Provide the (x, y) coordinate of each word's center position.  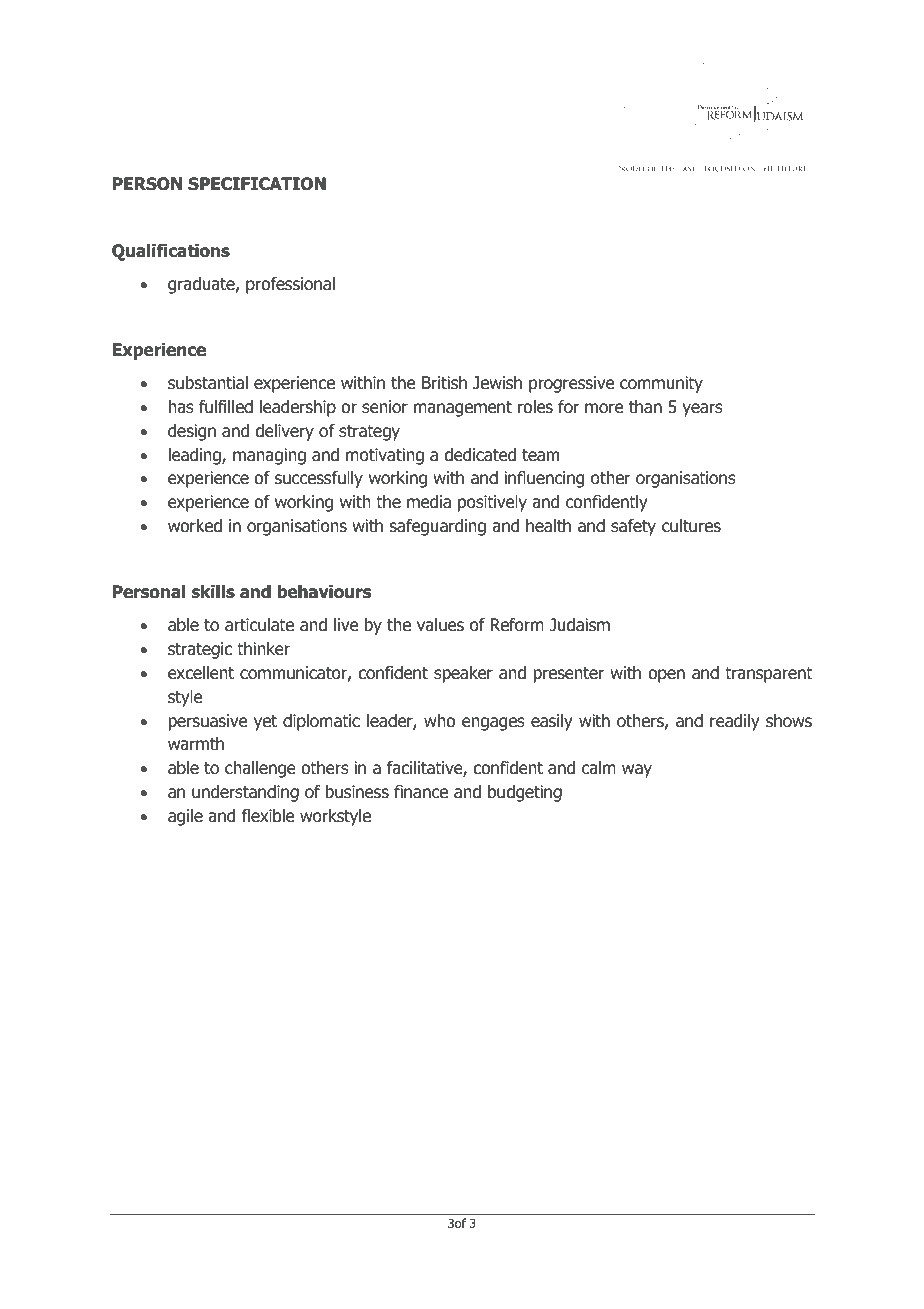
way (637, 771)
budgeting (525, 793)
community (661, 384)
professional (290, 285)
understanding (245, 793)
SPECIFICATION (257, 184)
